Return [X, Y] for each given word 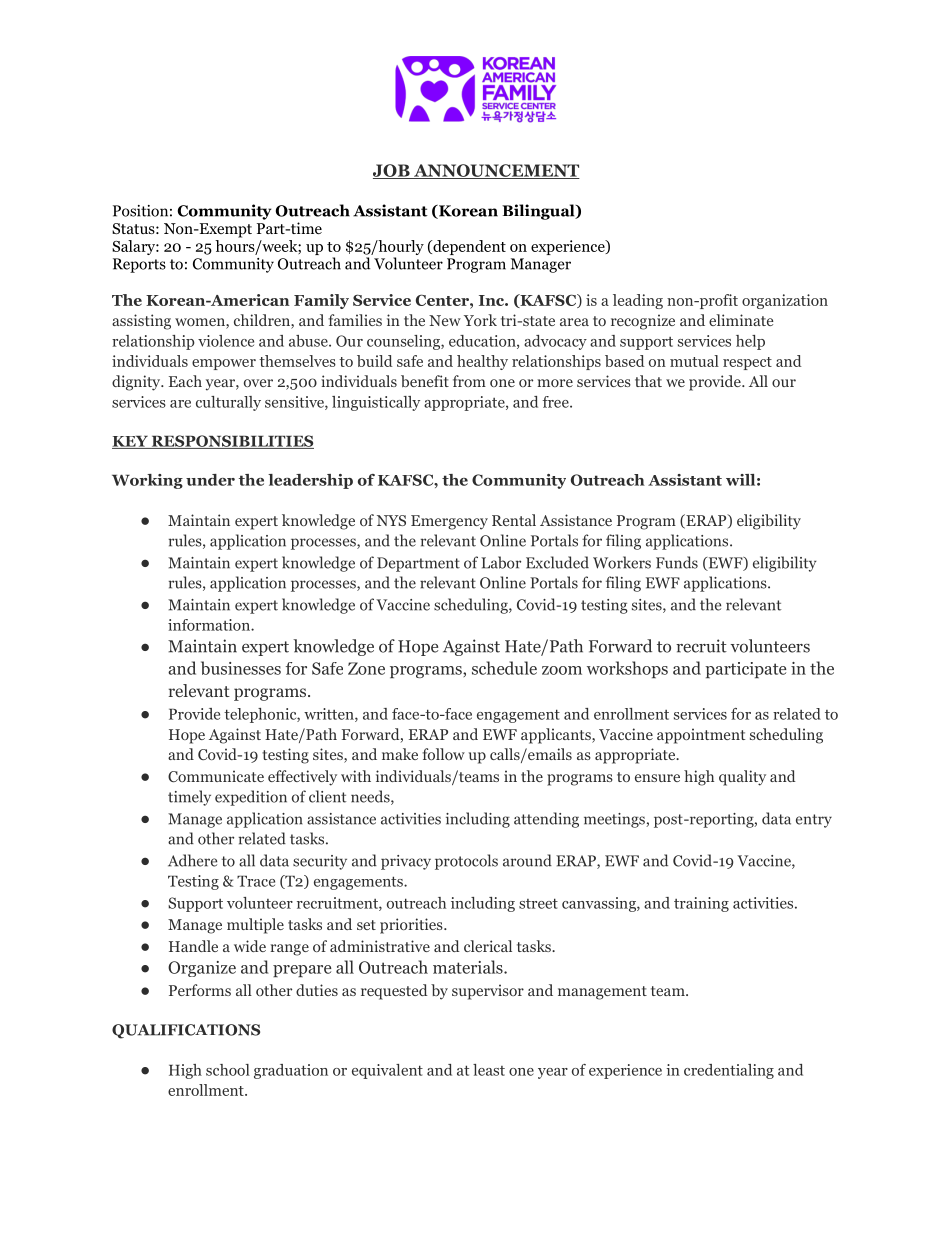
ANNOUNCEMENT [496, 171]
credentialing [729, 1071]
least [489, 1070]
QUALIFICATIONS [186, 1031]
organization [785, 301]
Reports [139, 265]
